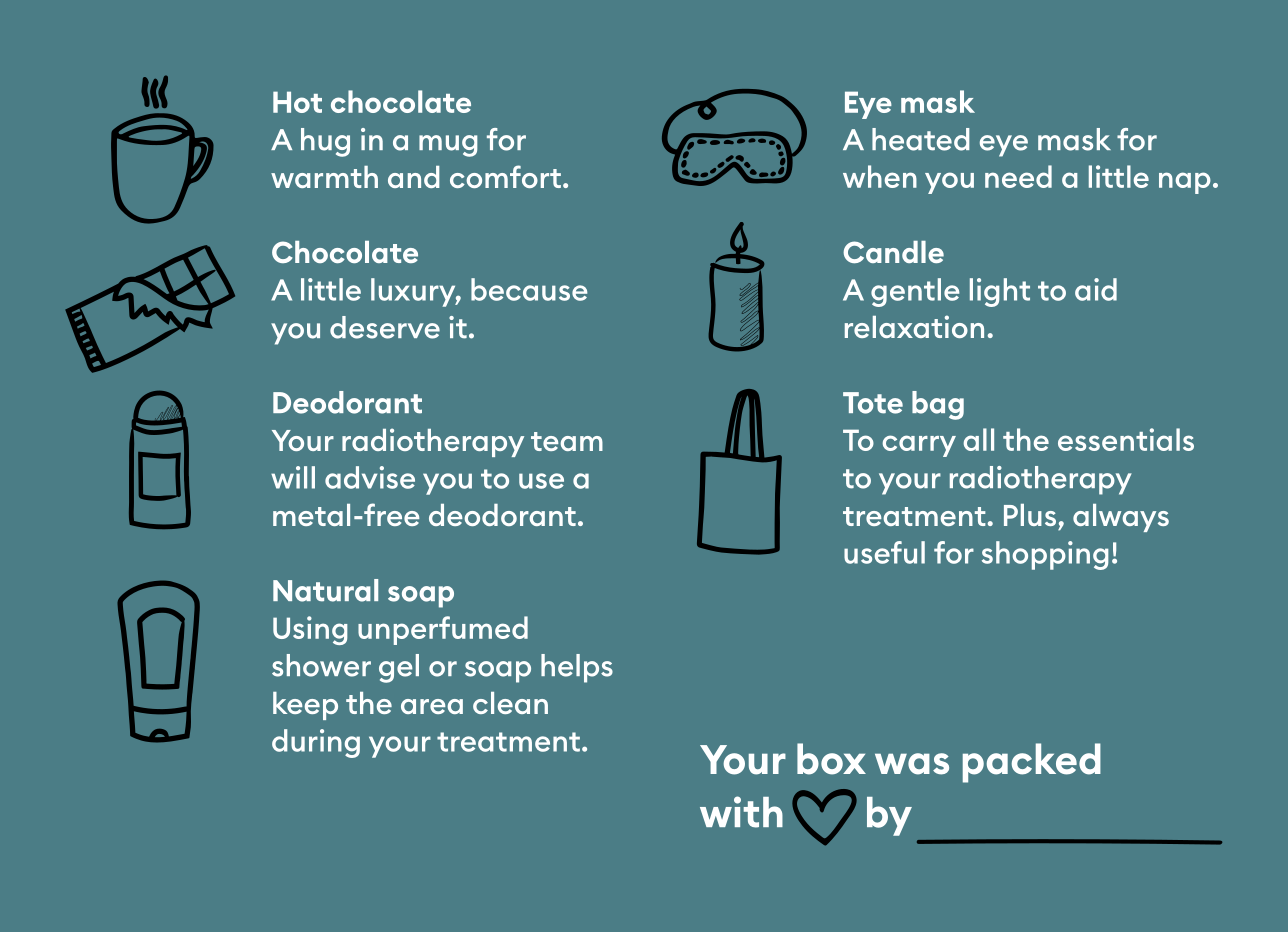  I want to click on need, so click(1018, 176).
